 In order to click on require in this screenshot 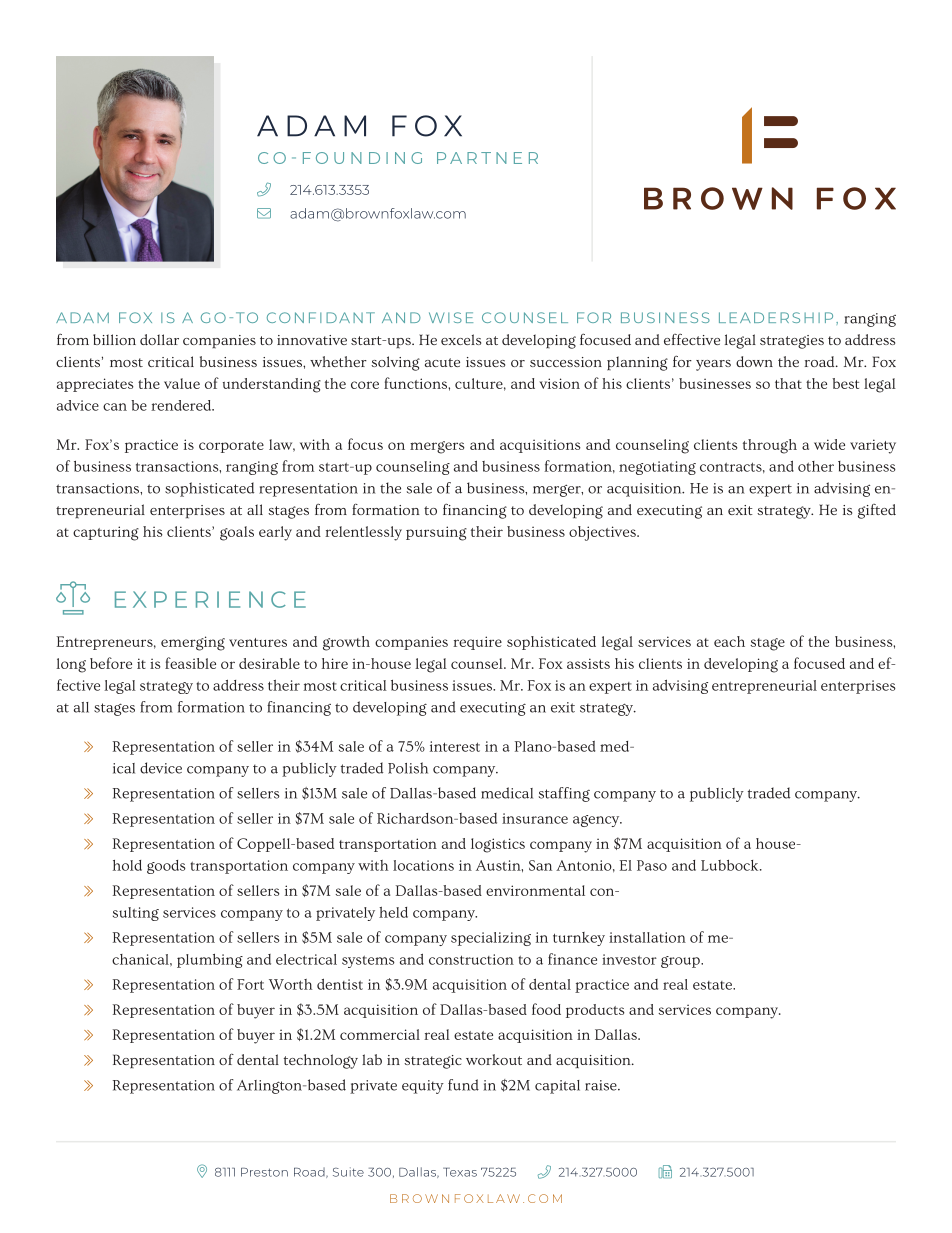, I will do `click(477, 643)`.
